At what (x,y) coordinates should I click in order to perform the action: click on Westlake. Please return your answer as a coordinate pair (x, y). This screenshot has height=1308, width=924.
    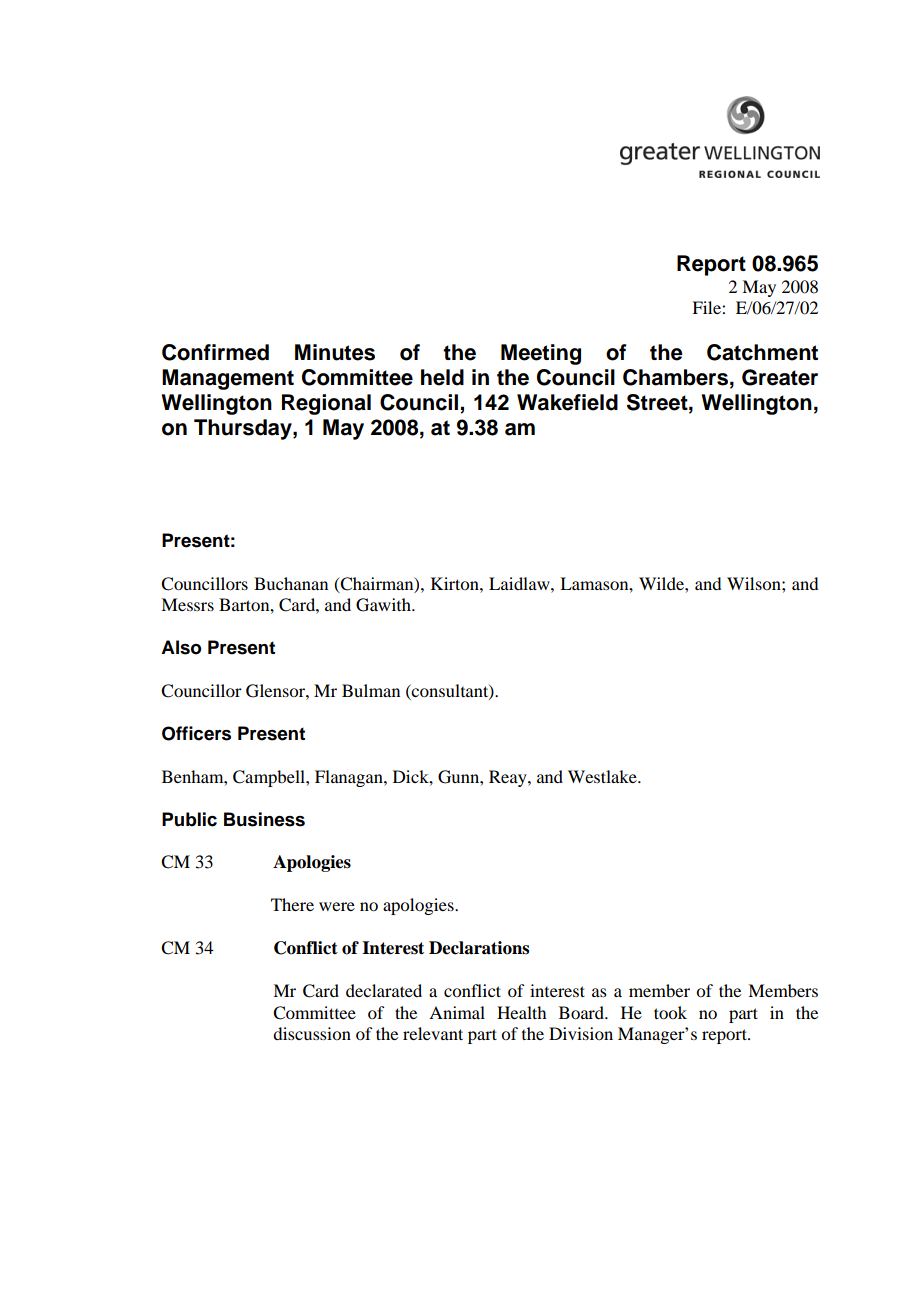
    Looking at the image, I should click on (603, 776).
